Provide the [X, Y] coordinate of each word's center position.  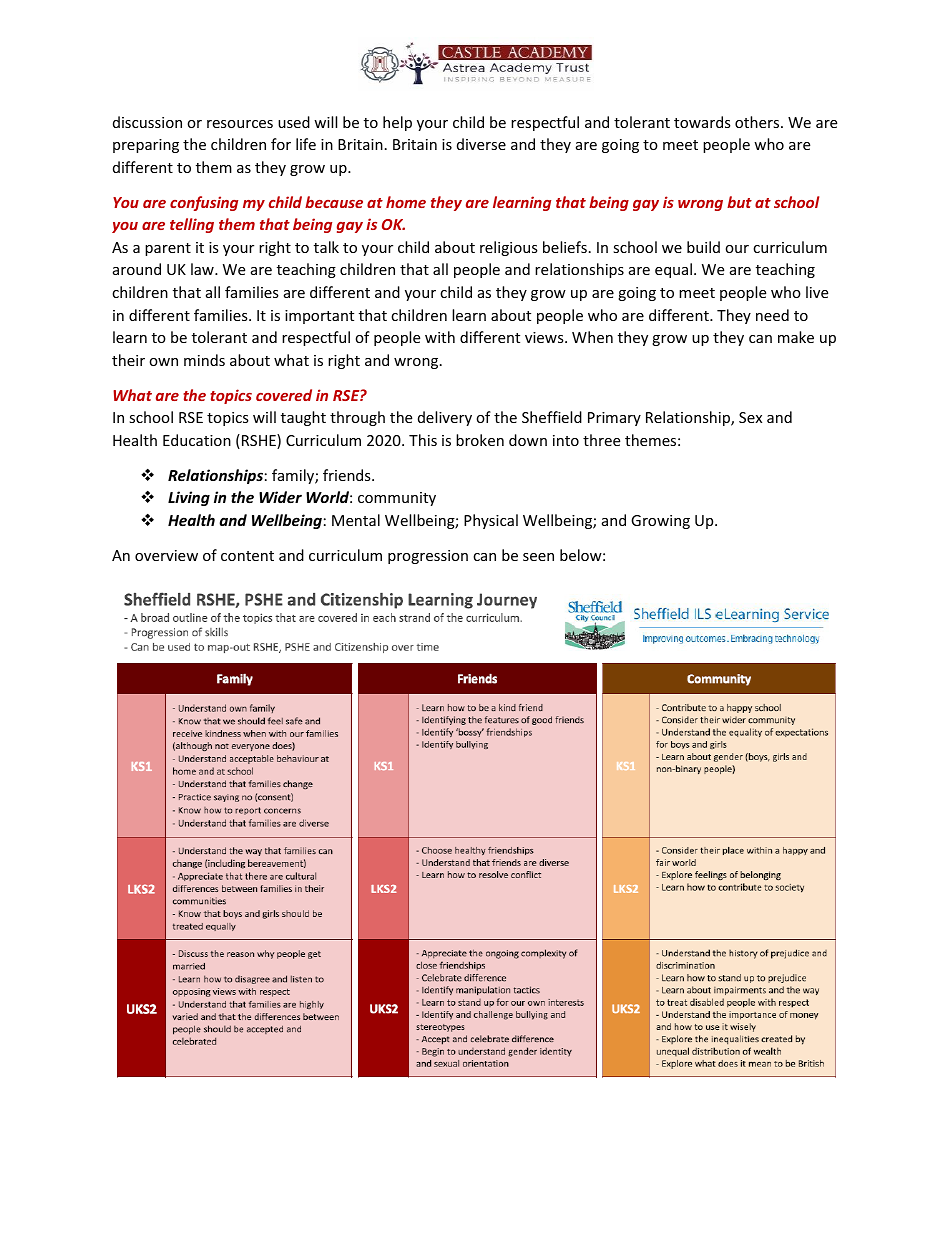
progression [428, 557]
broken [480, 440]
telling [192, 225]
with [440, 337]
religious [509, 248]
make [796, 337]
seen [538, 557]
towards [702, 122]
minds [204, 360]
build [703, 247]
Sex [750, 417]
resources [240, 124]
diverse [481, 144]
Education [197, 440]
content [247, 556]
